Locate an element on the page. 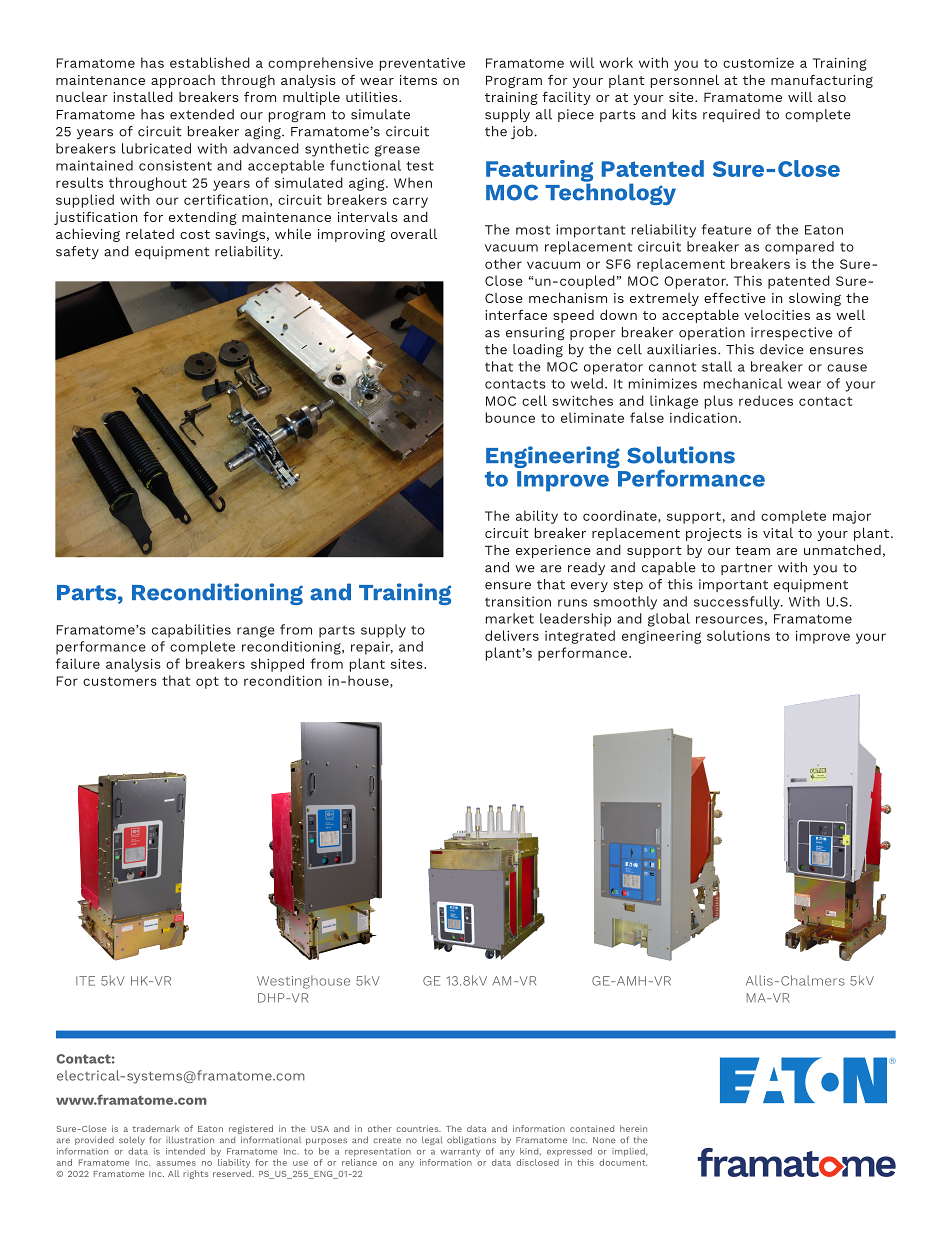  reduces is located at coordinates (766, 400).
